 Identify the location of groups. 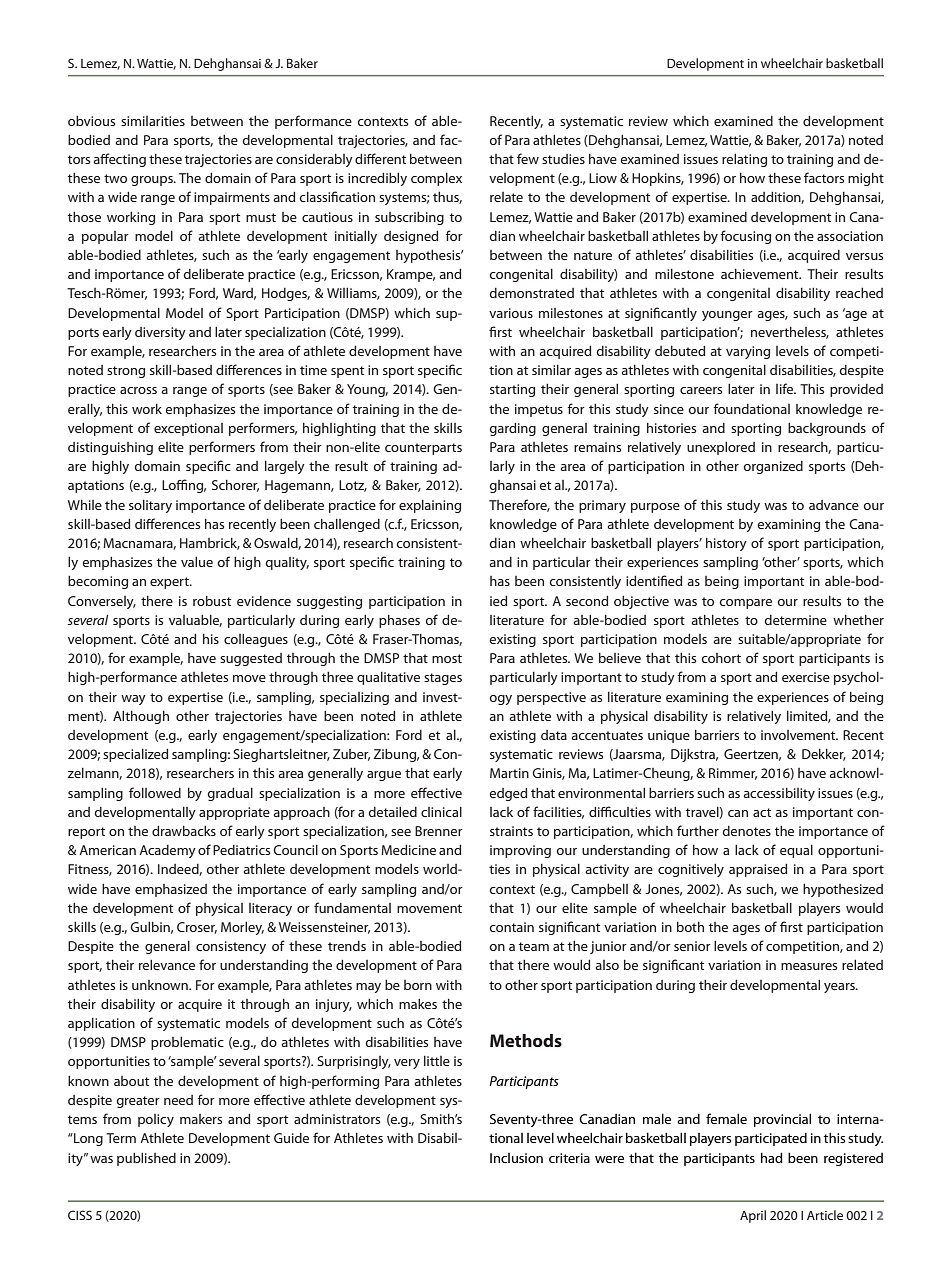
(153, 181).
